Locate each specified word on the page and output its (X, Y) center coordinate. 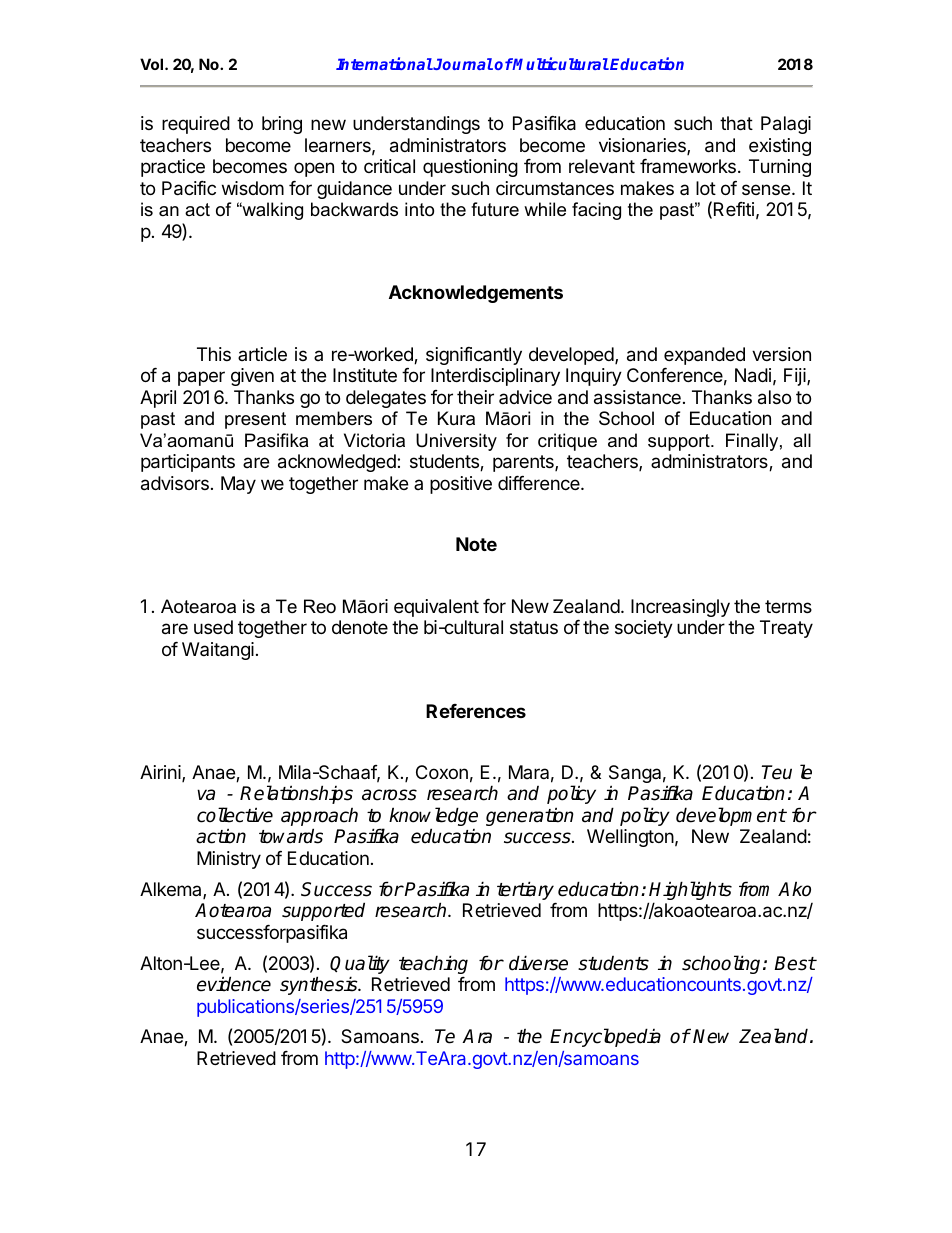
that (736, 123)
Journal (462, 64)
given (252, 377)
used (213, 627)
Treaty (786, 629)
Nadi (753, 375)
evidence (234, 984)
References (476, 711)
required (196, 125)
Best (795, 963)
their (475, 397)
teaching (433, 964)
